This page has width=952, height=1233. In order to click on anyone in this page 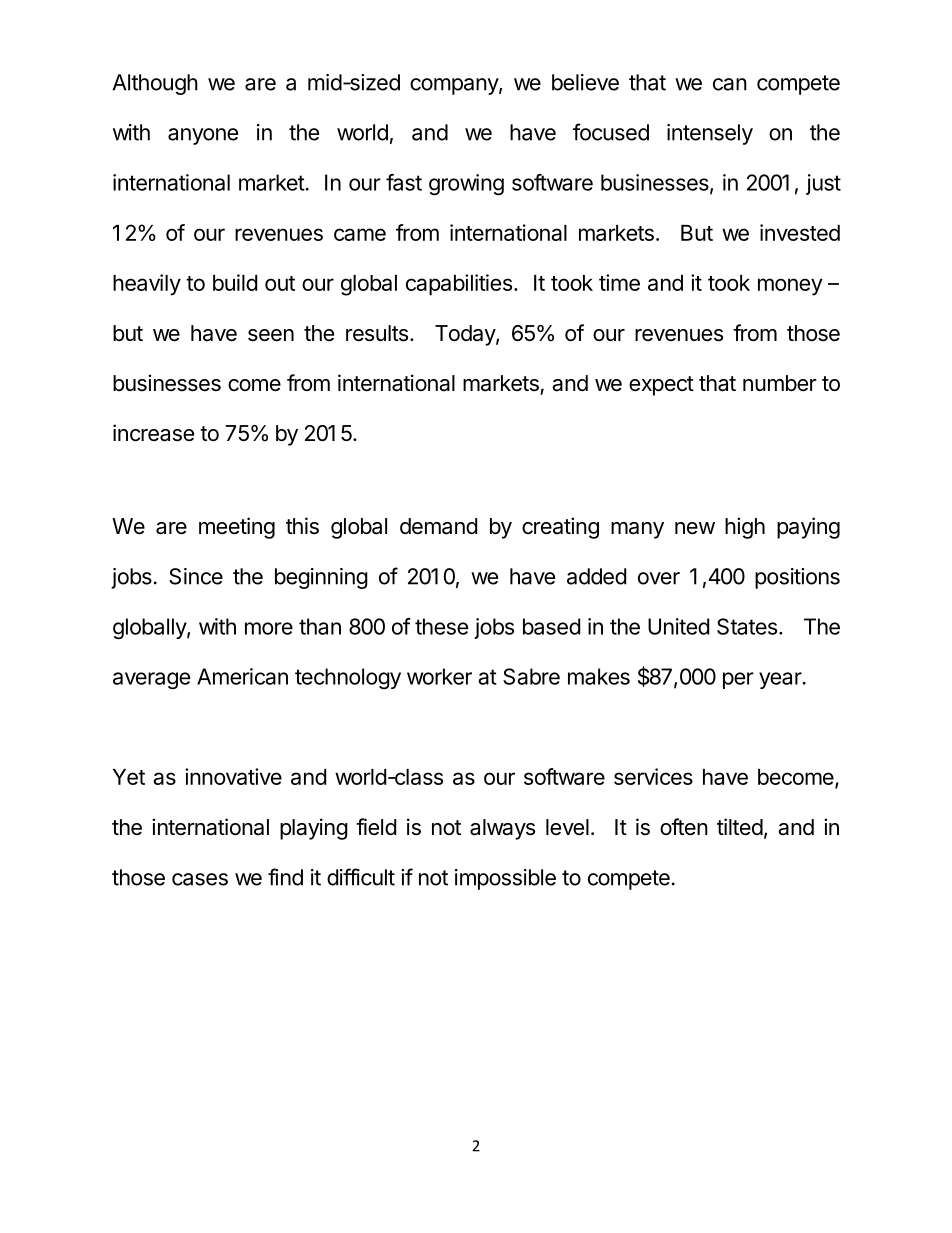, I will do `click(203, 136)`.
